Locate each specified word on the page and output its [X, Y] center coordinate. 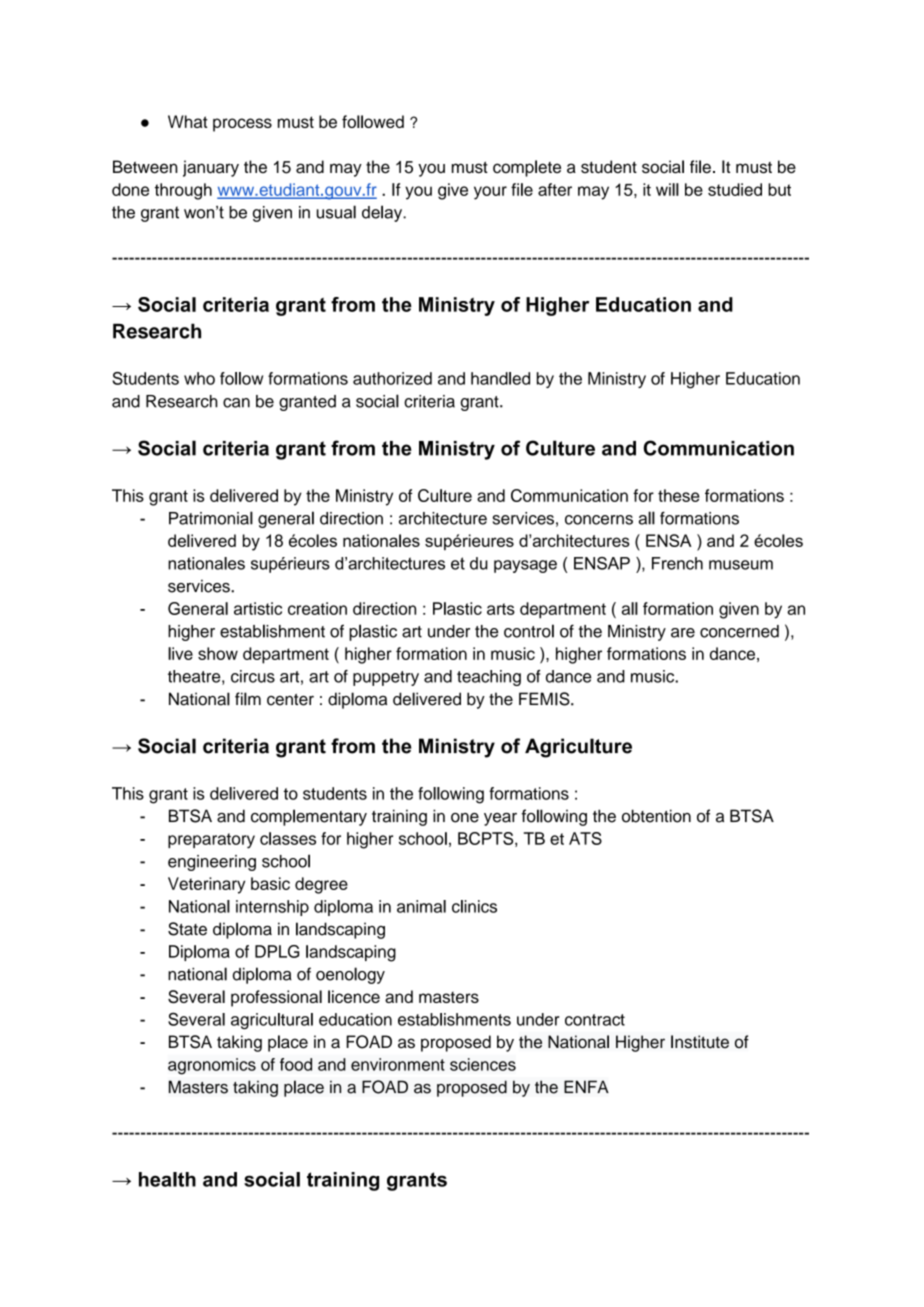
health [167, 1179]
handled [500, 378]
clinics [474, 906]
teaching [489, 678]
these [679, 495]
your [490, 193]
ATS [585, 838]
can [236, 403]
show [218, 653]
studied [735, 189]
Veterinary [206, 885]
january [211, 168]
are [683, 633]
